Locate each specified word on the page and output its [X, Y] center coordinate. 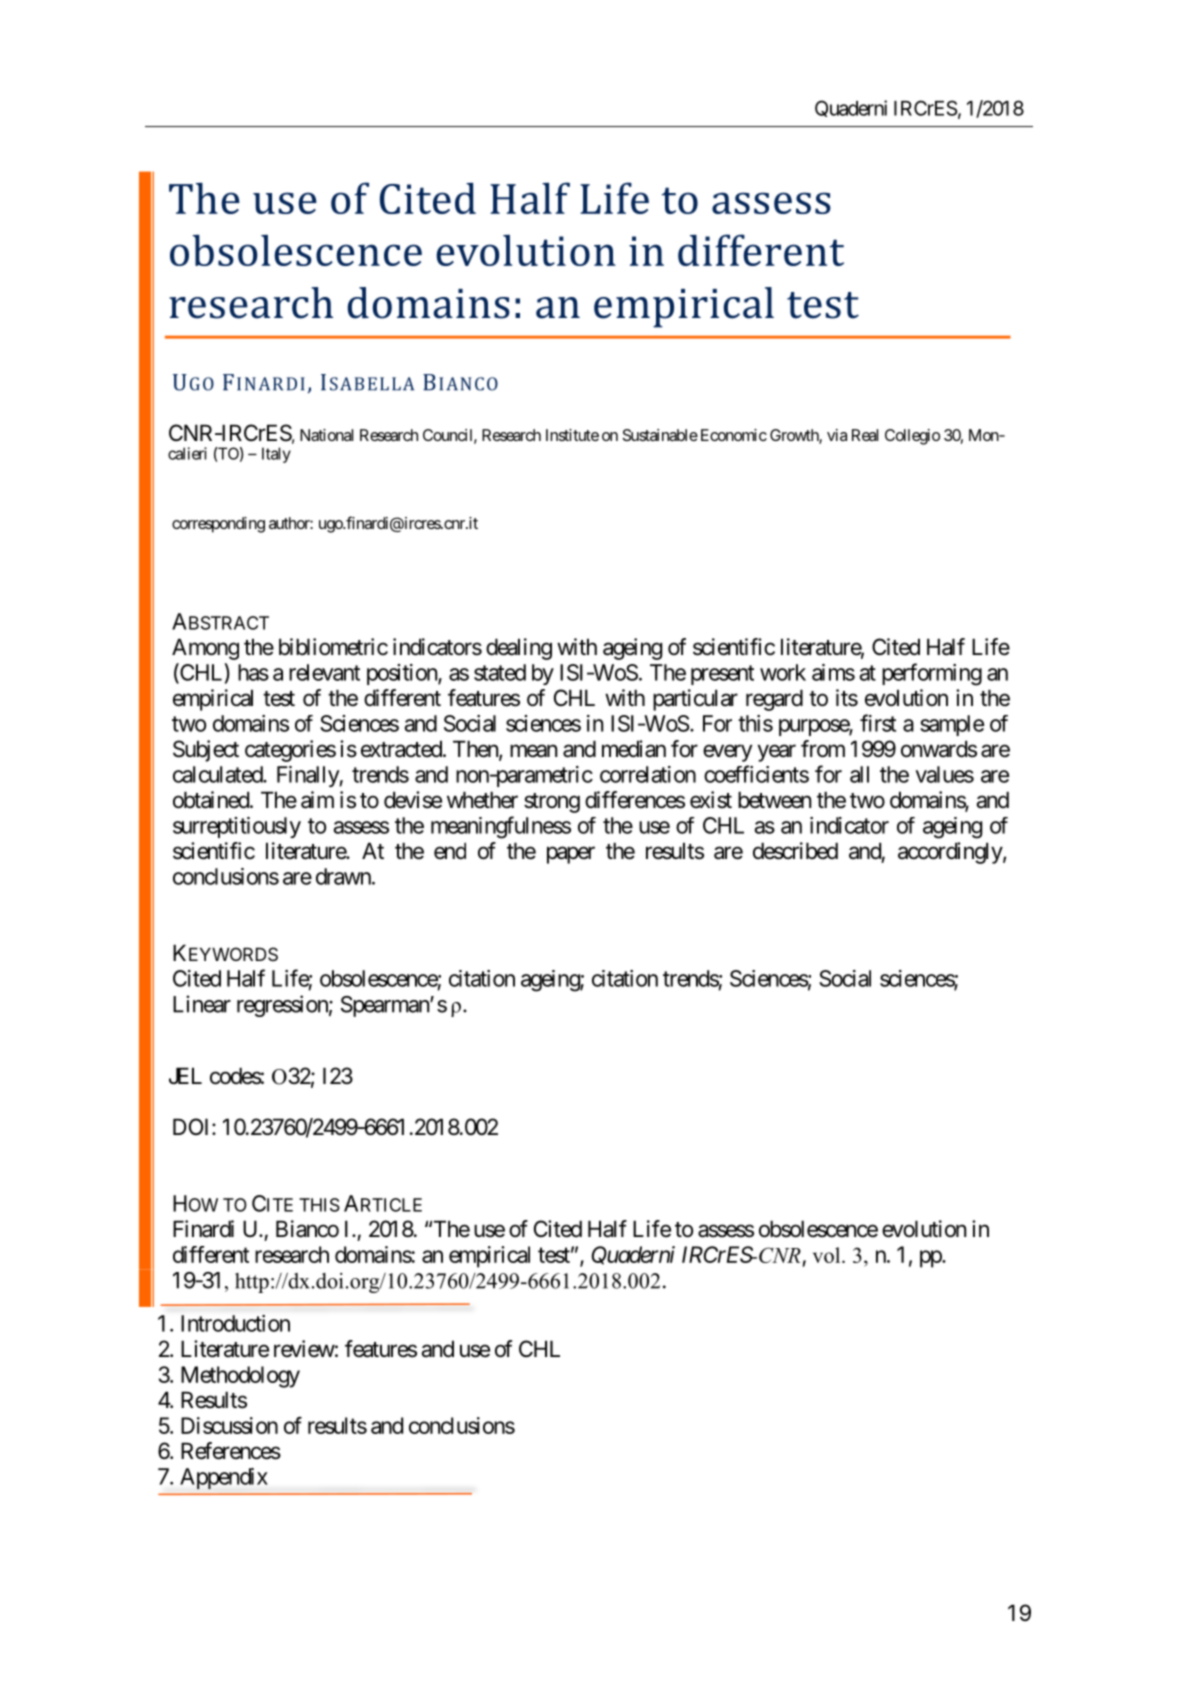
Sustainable [660, 435]
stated [500, 672]
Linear [202, 1004]
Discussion [229, 1425]
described [795, 851]
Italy [276, 455]
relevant [324, 672]
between [774, 800]
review [304, 1349]
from [823, 749]
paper [571, 855]
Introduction [235, 1323]
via [837, 435]
